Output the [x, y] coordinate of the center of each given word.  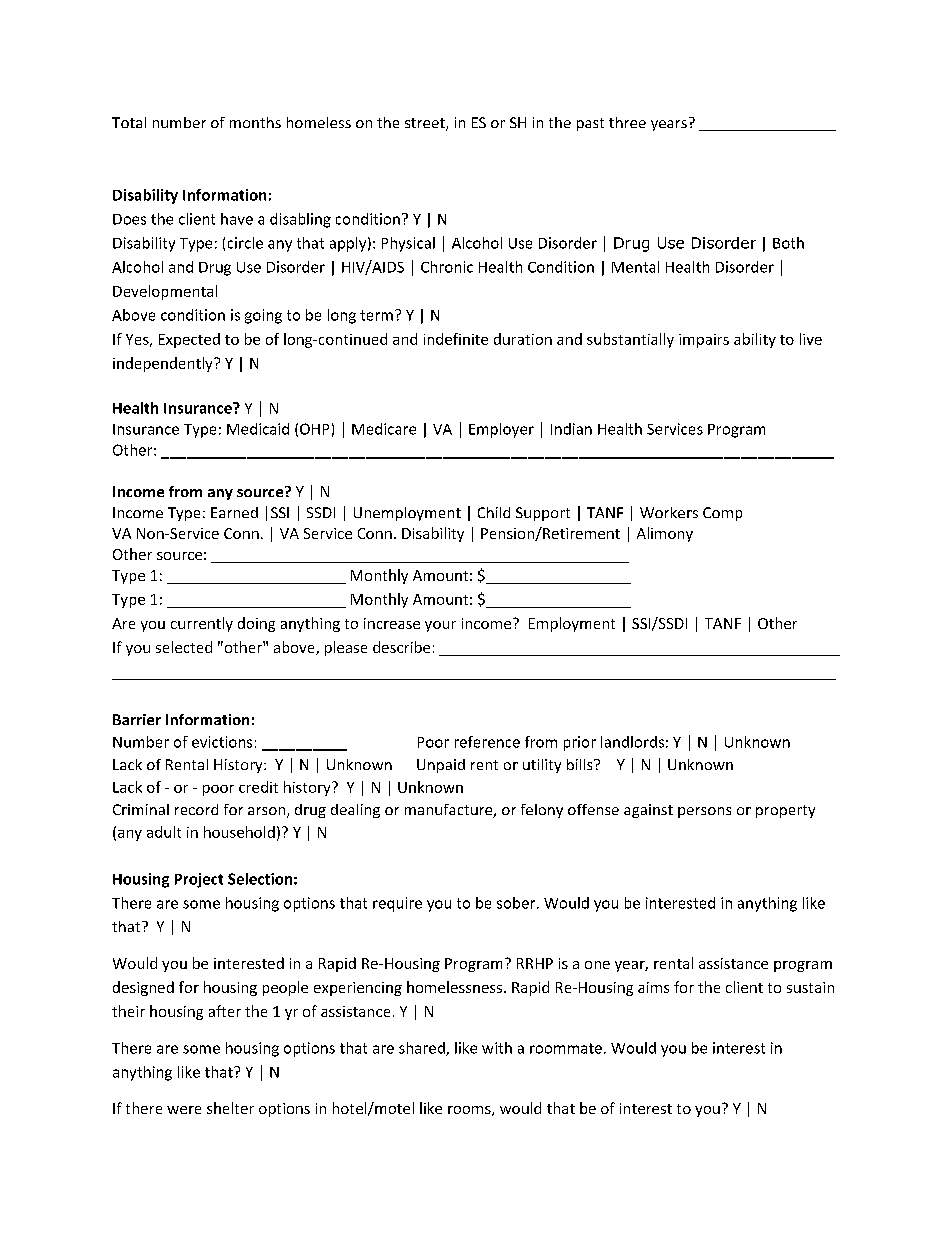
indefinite [456, 339]
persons [704, 812]
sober [517, 903]
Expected [189, 340]
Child [494, 512]
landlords [632, 742]
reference [487, 742]
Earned [234, 512]
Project [199, 880]
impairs [704, 341]
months [255, 122]
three [627, 122]
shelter [230, 1108]
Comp [722, 514]
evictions [222, 742]
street [426, 124]
